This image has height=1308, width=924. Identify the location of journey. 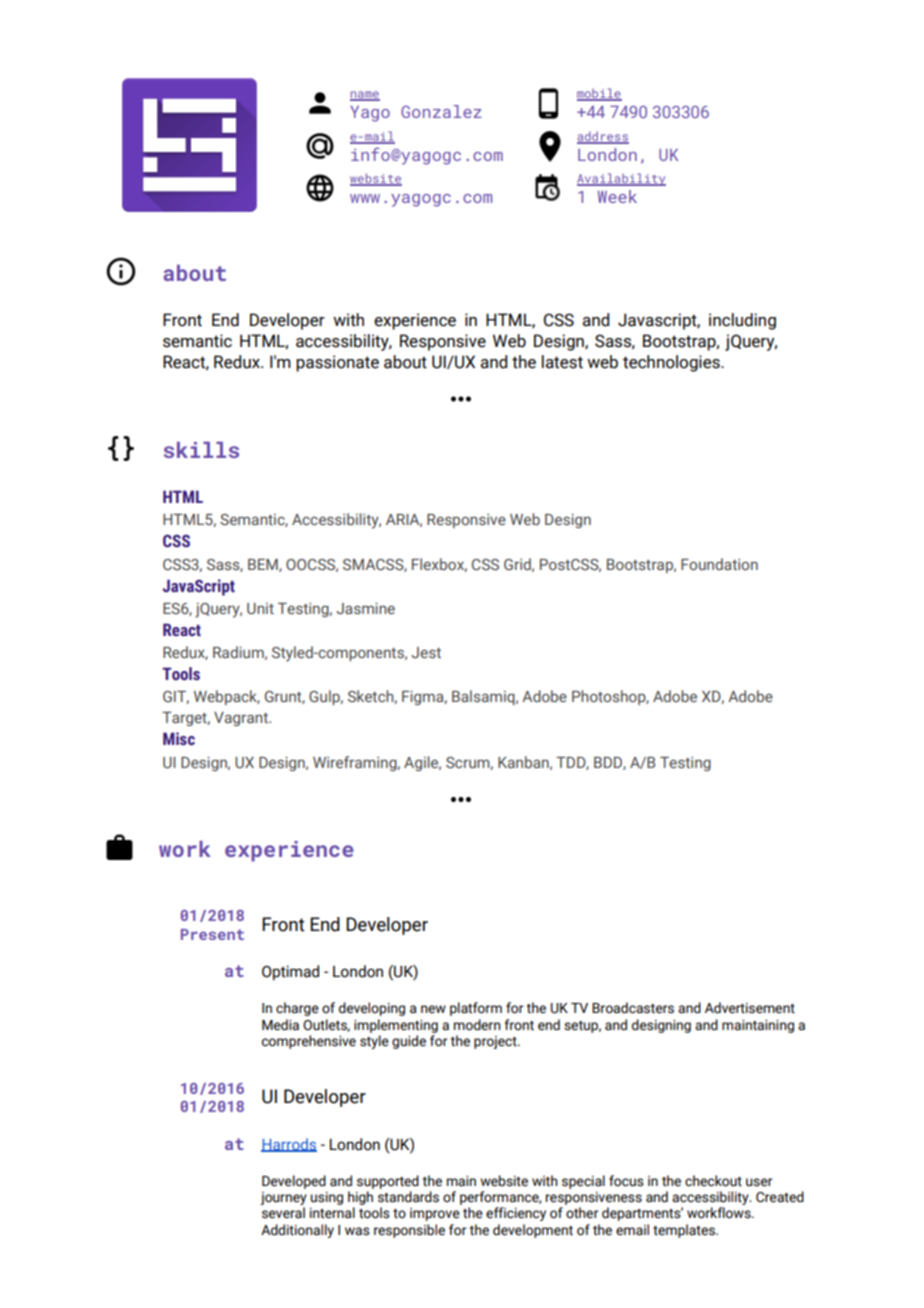
(283, 1198).
